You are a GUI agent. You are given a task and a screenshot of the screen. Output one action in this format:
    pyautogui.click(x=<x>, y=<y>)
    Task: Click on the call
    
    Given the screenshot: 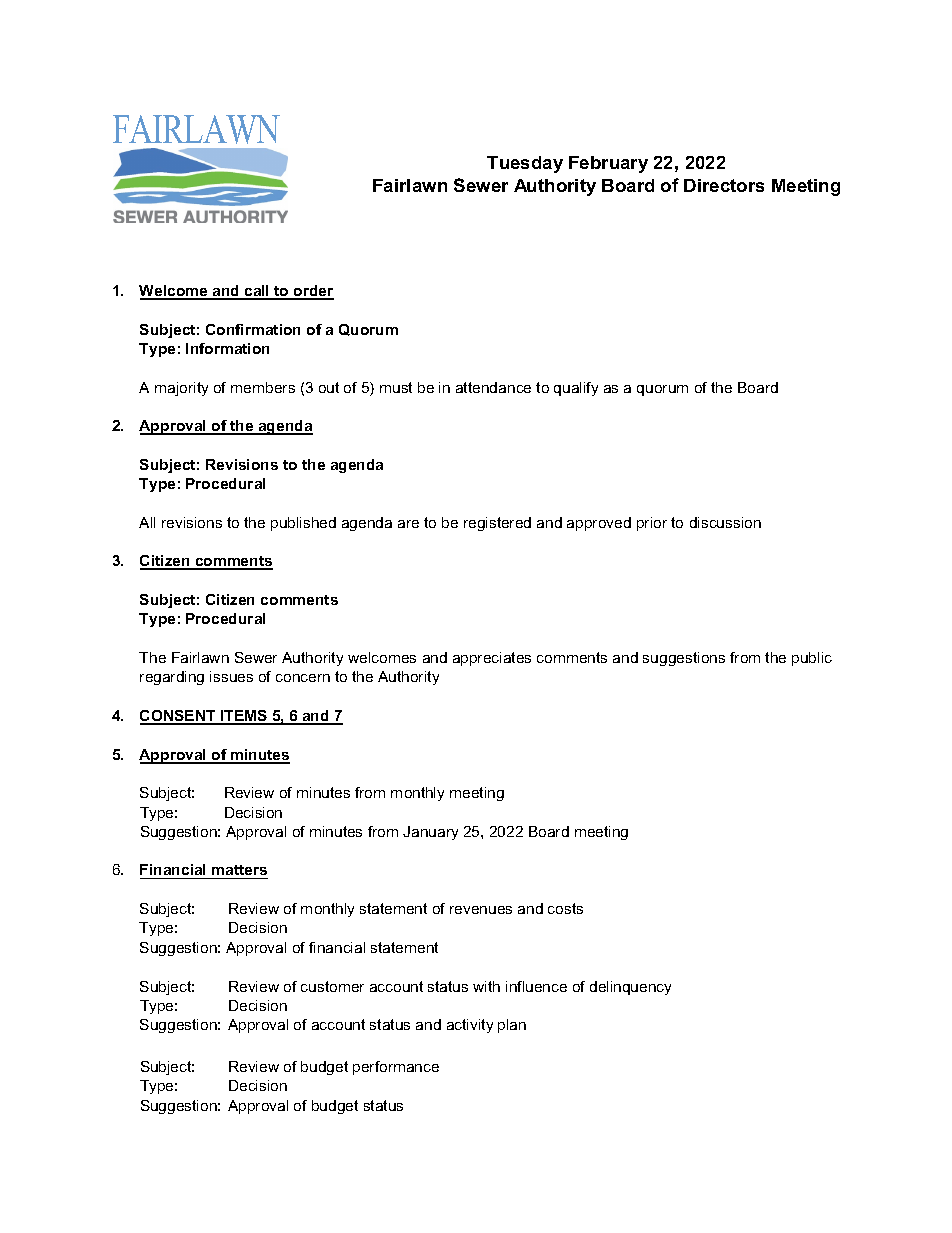 What is the action you would take?
    pyautogui.click(x=257, y=292)
